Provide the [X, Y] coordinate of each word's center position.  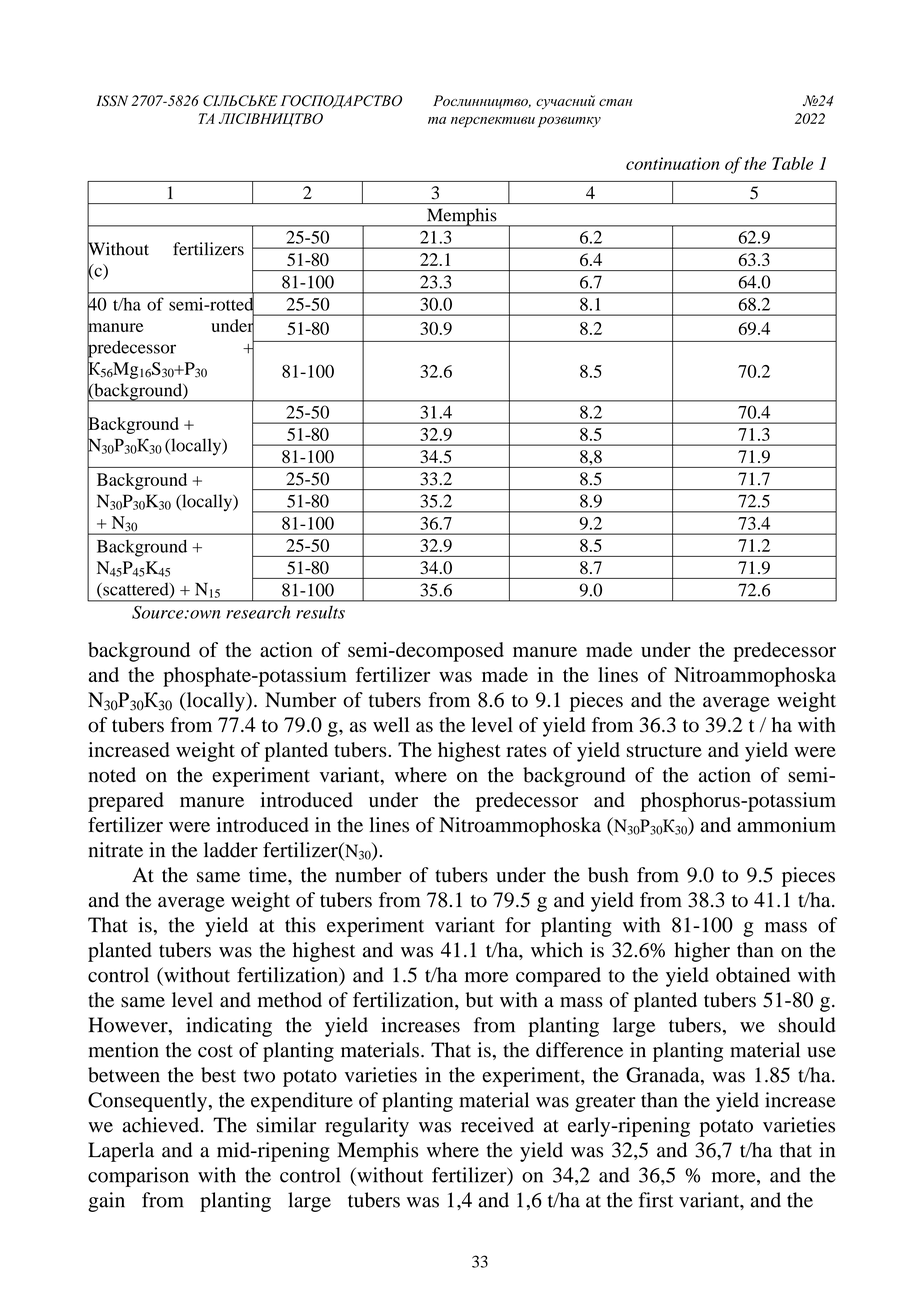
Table [792, 163]
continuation [673, 163]
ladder [231, 850]
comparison [138, 1177]
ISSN [112, 101]
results [320, 612]
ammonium [786, 825]
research [258, 612]
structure [664, 751]
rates [526, 751]
